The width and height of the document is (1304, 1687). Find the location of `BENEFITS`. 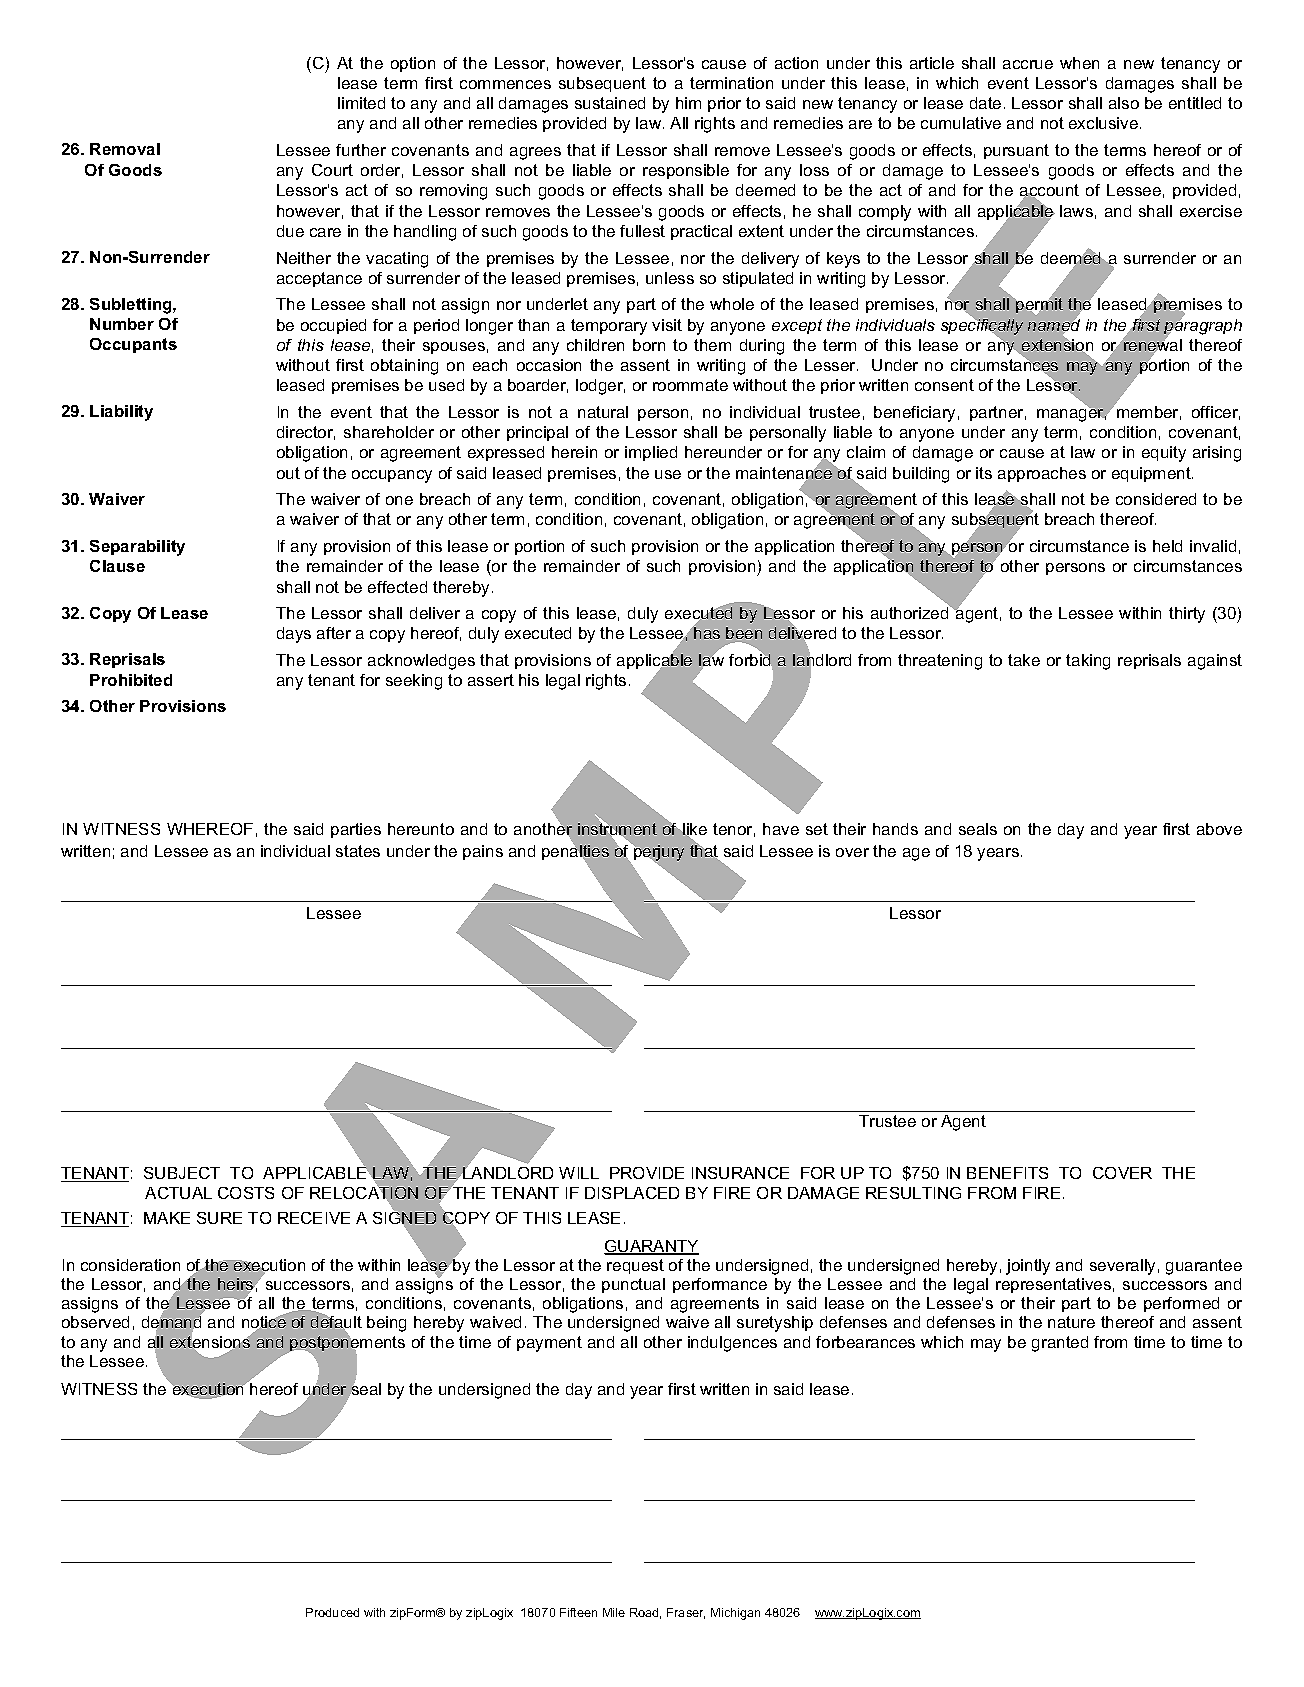

BENEFITS is located at coordinates (1007, 1173).
